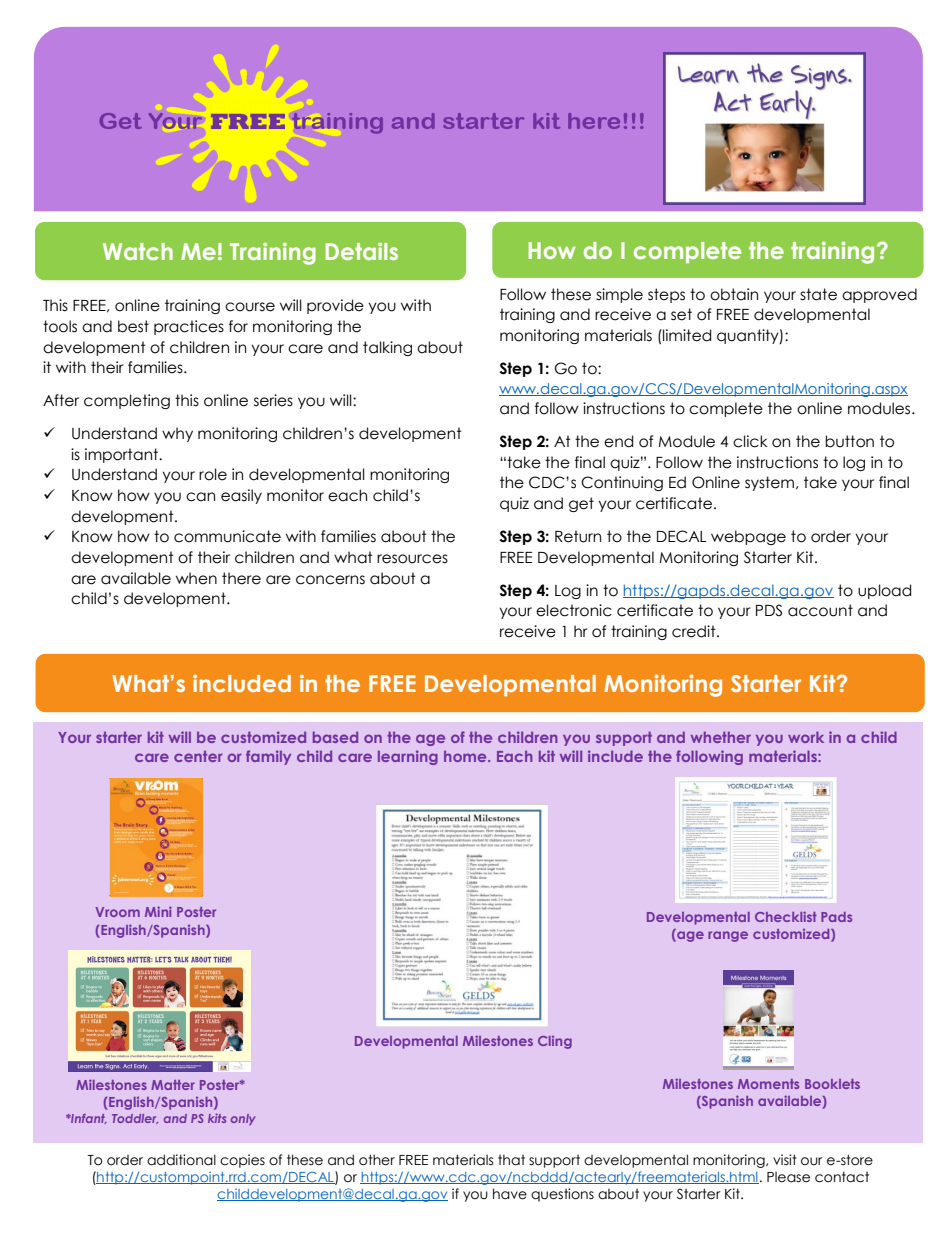 This screenshot has width=952, height=1233. I want to click on home, so click(466, 756).
